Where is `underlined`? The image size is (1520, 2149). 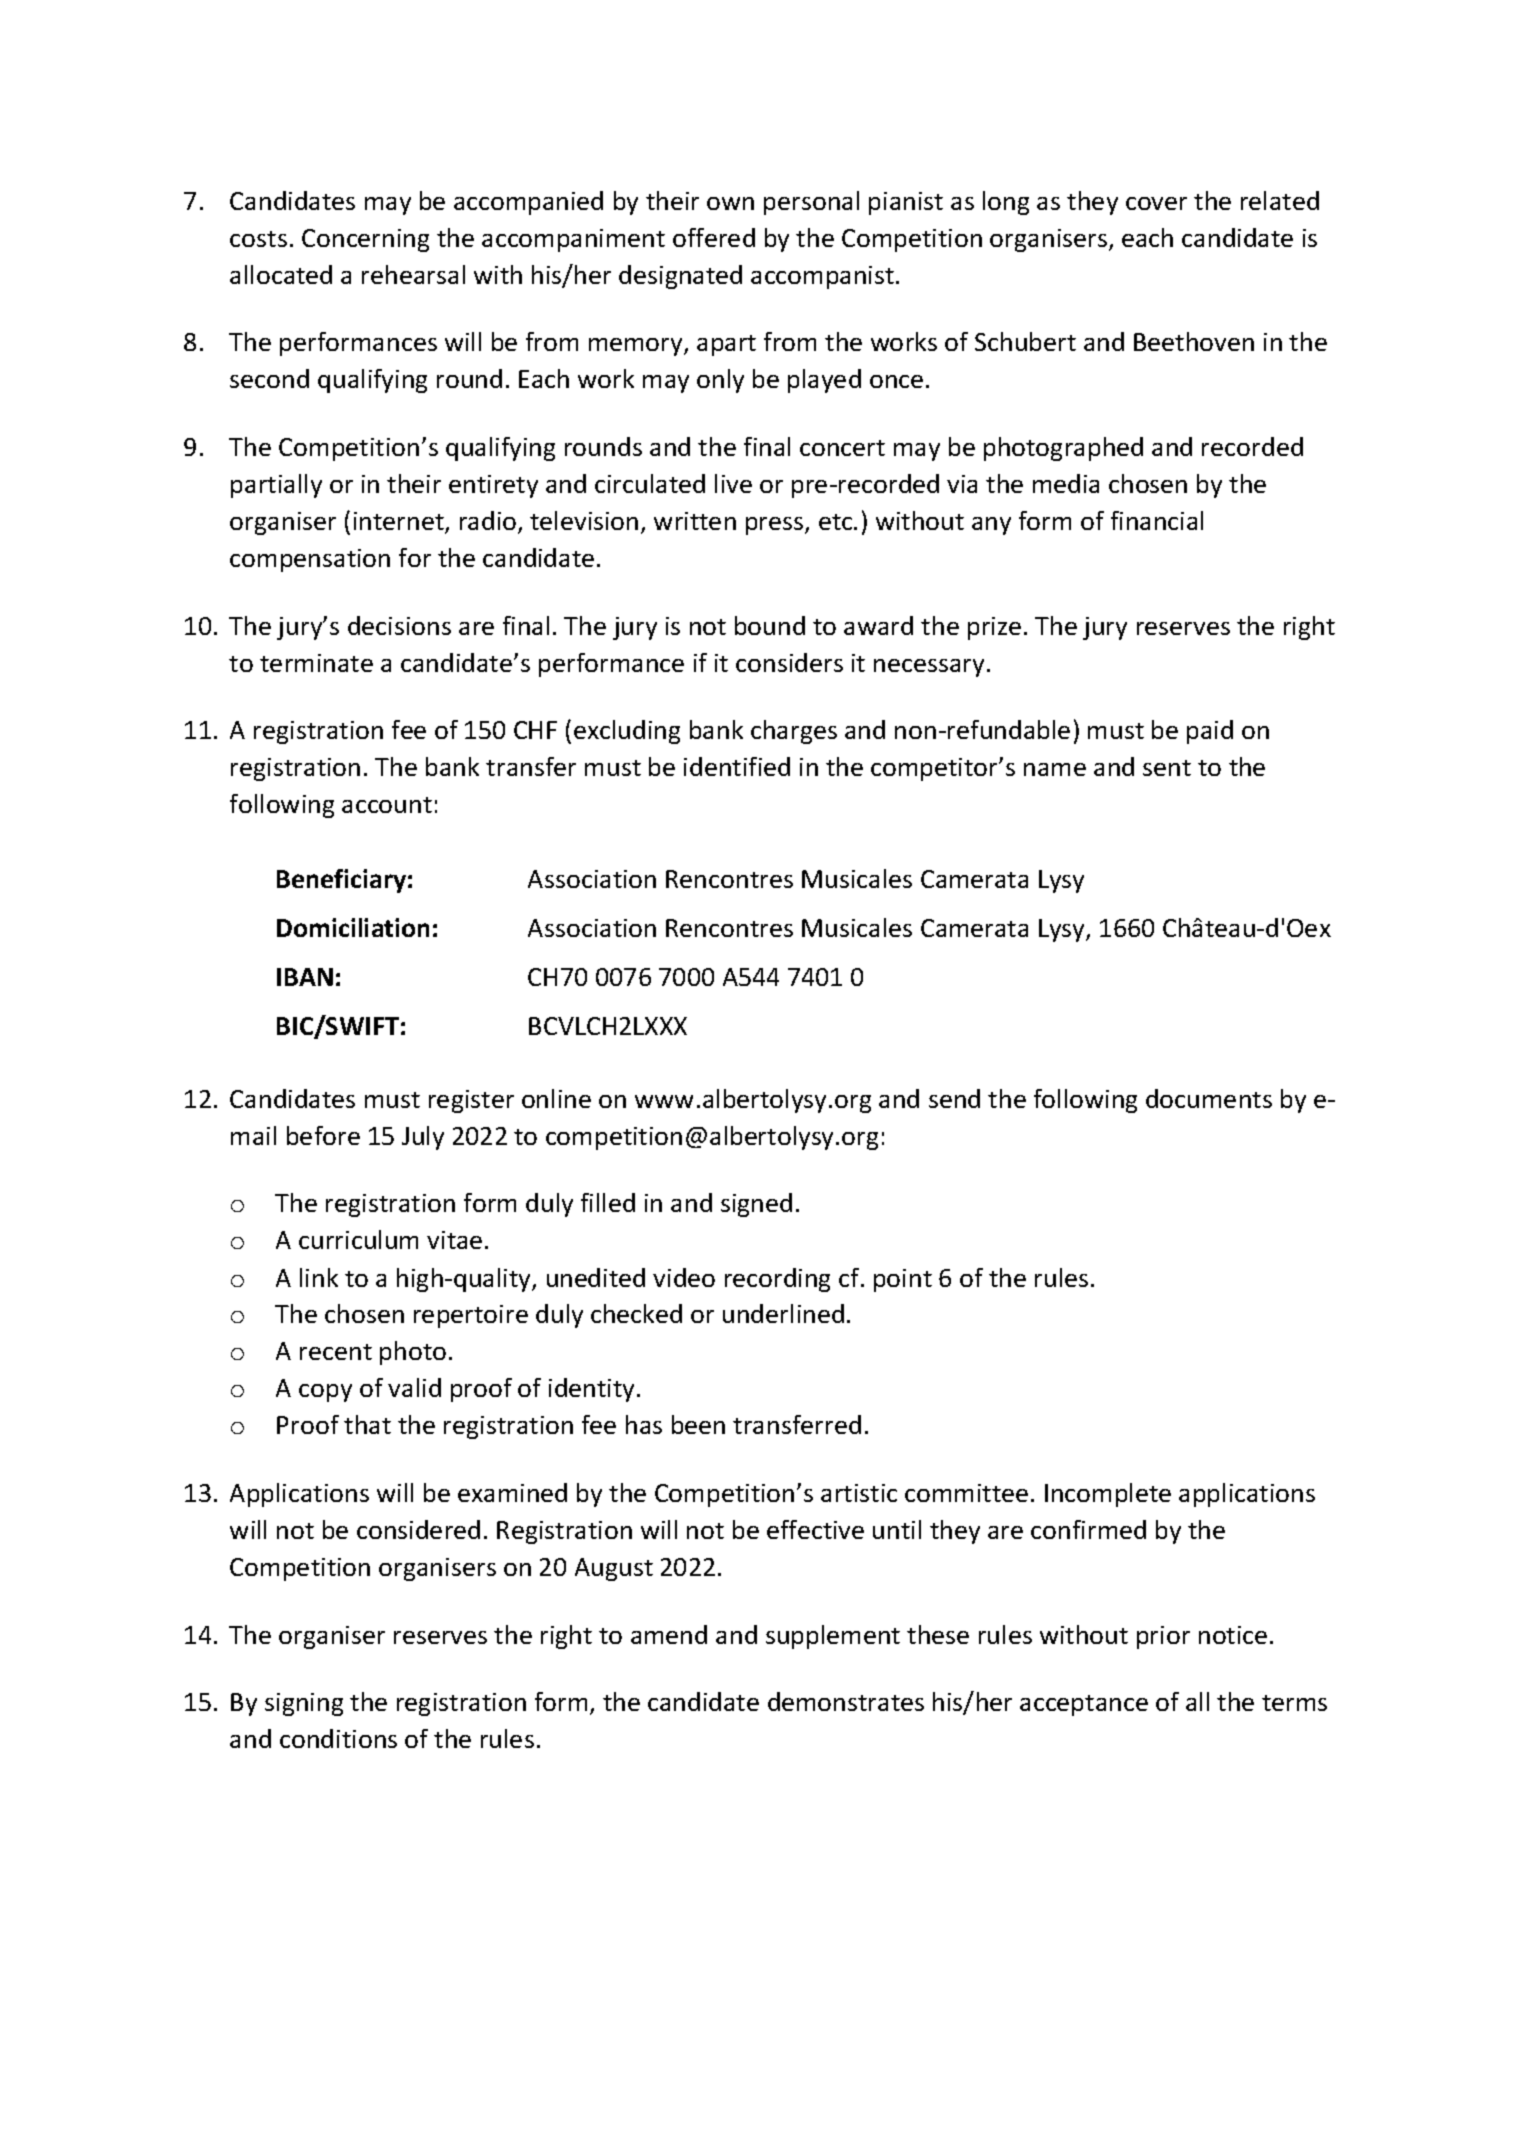 underlined is located at coordinates (783, 1313).
